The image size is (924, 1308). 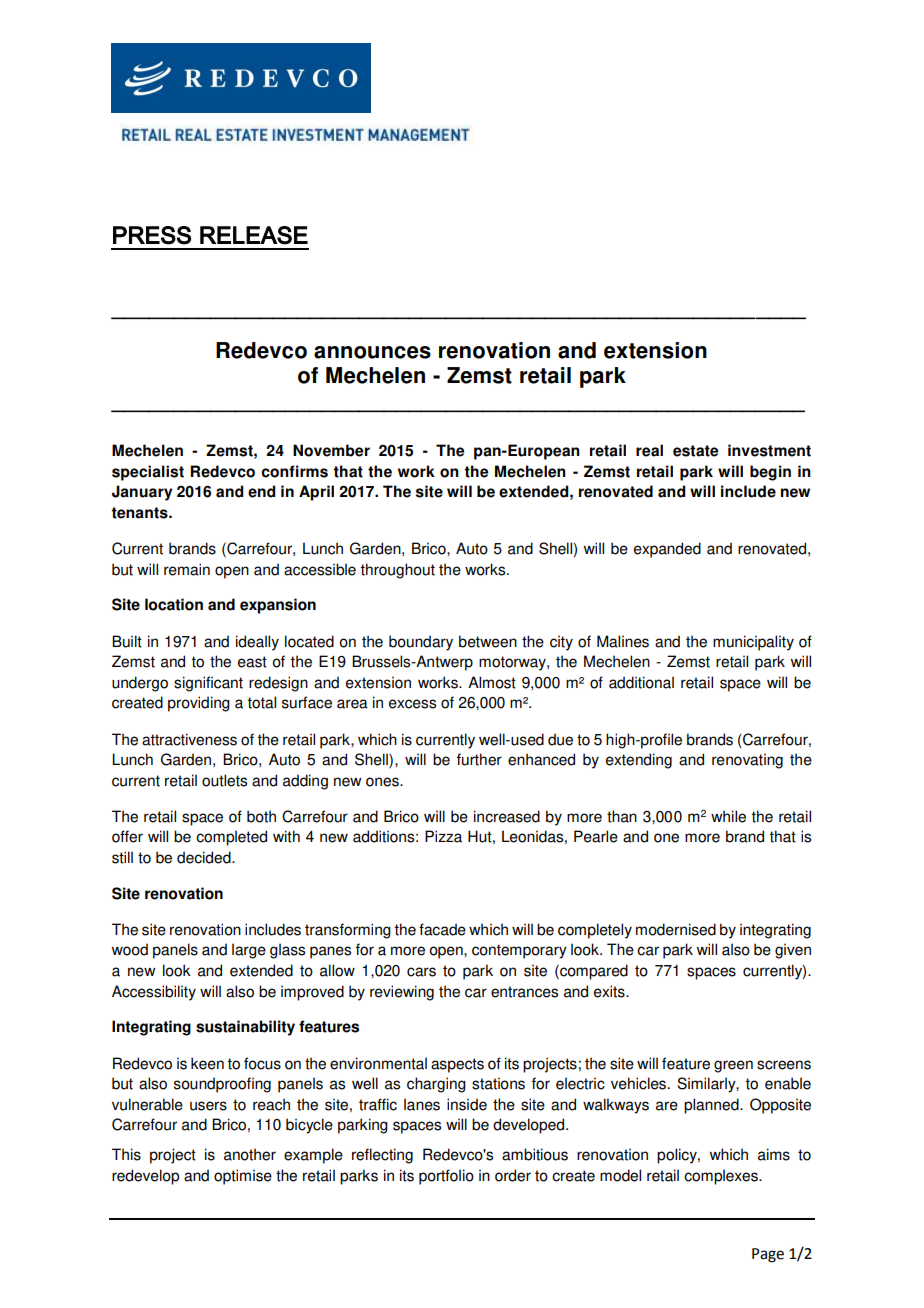 I want to click on announces, so click(x=372, y=352).
